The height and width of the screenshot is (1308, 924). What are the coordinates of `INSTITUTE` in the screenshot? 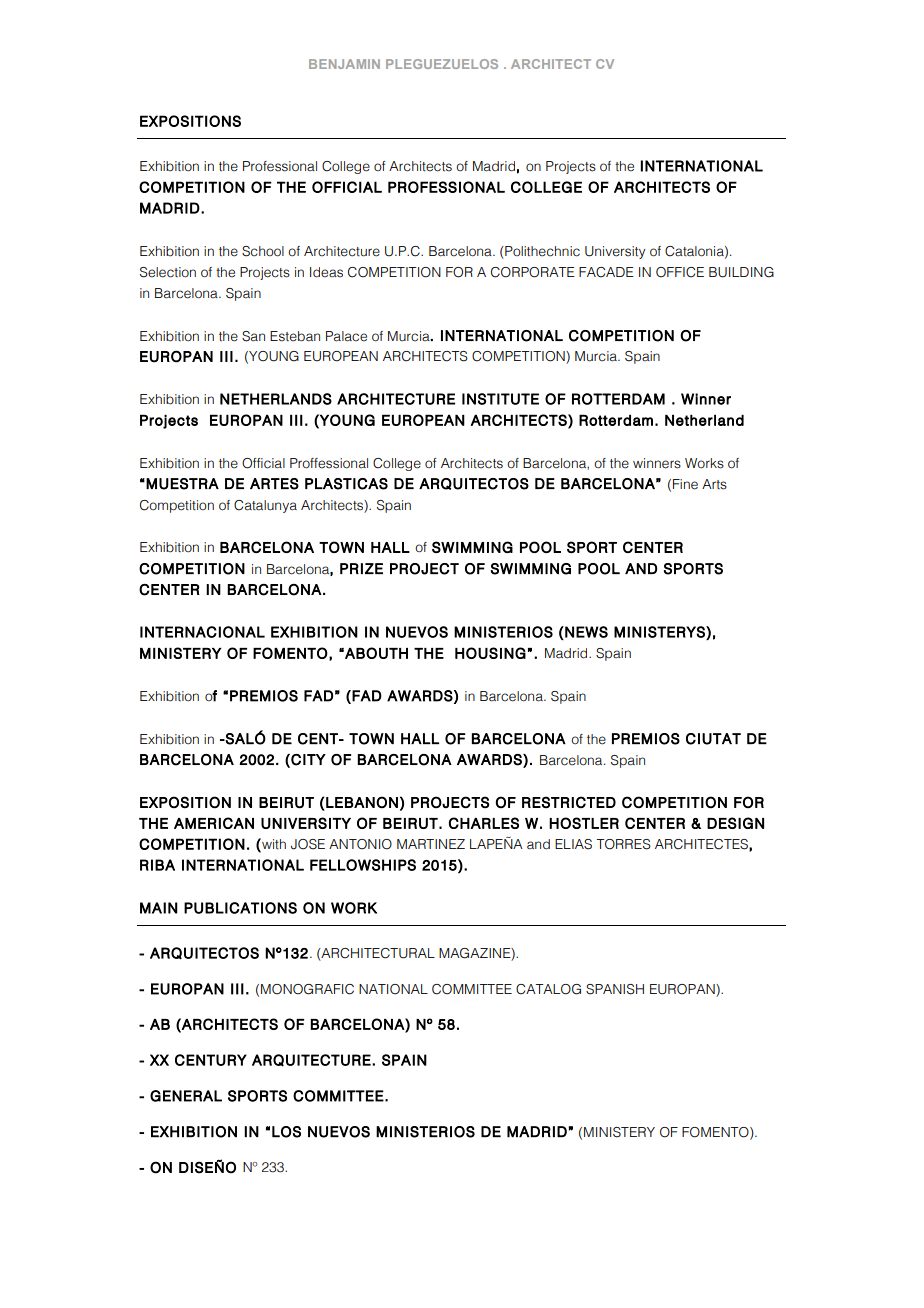 It's located at (500, 399).
